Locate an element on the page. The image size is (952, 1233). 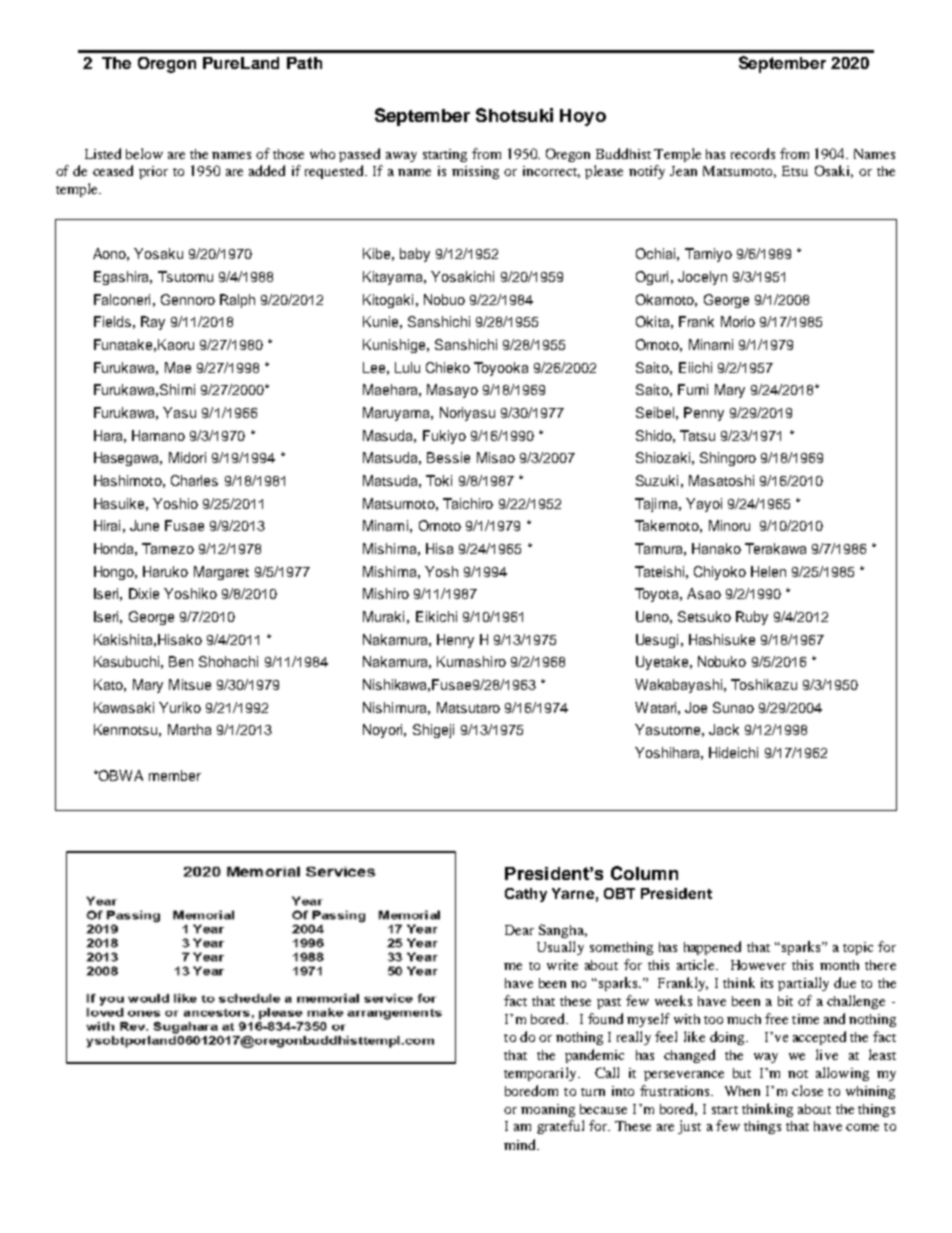
records is located at coordinates (753, 153).
